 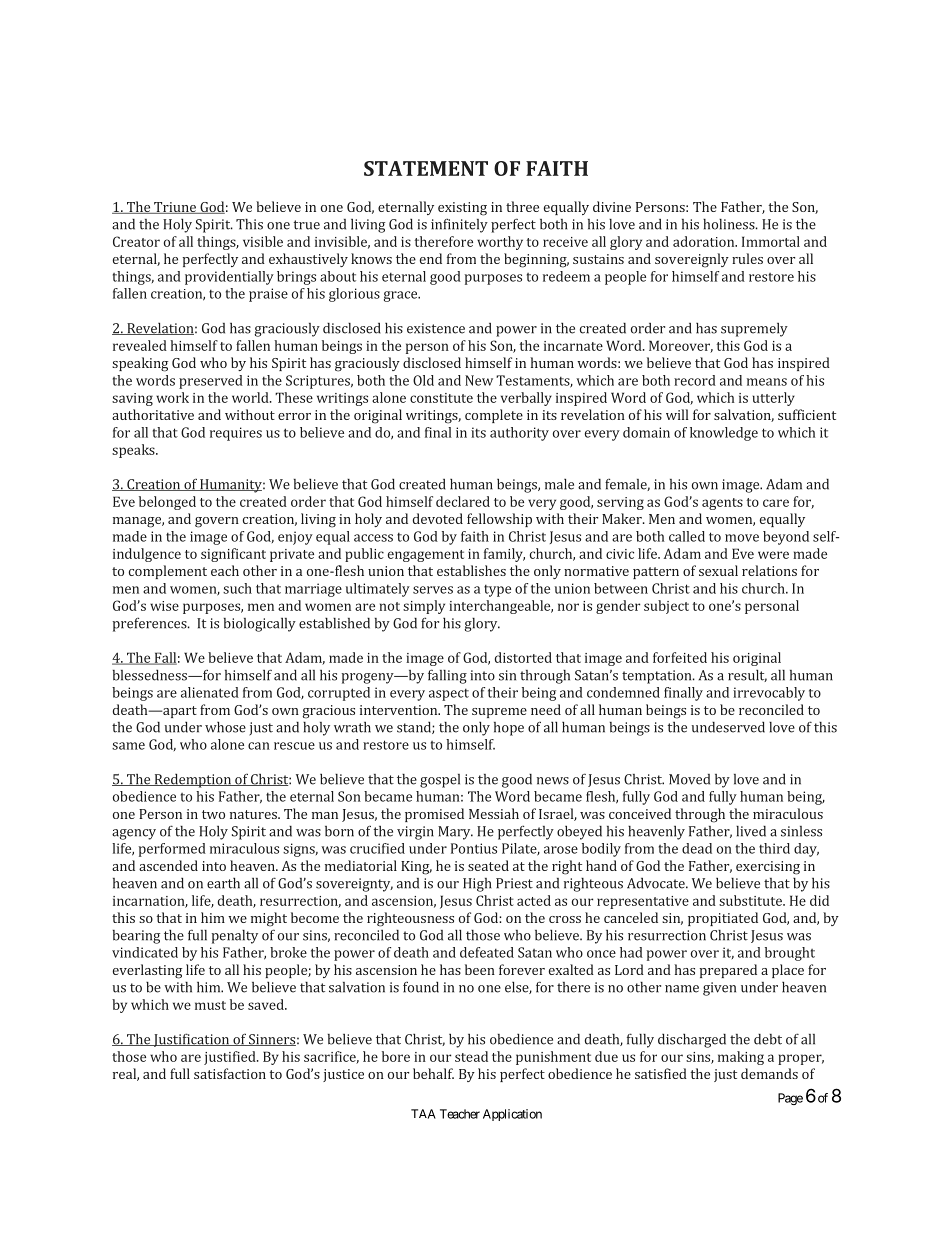 I want to click on forfeited, so click(x=680, y=657).
